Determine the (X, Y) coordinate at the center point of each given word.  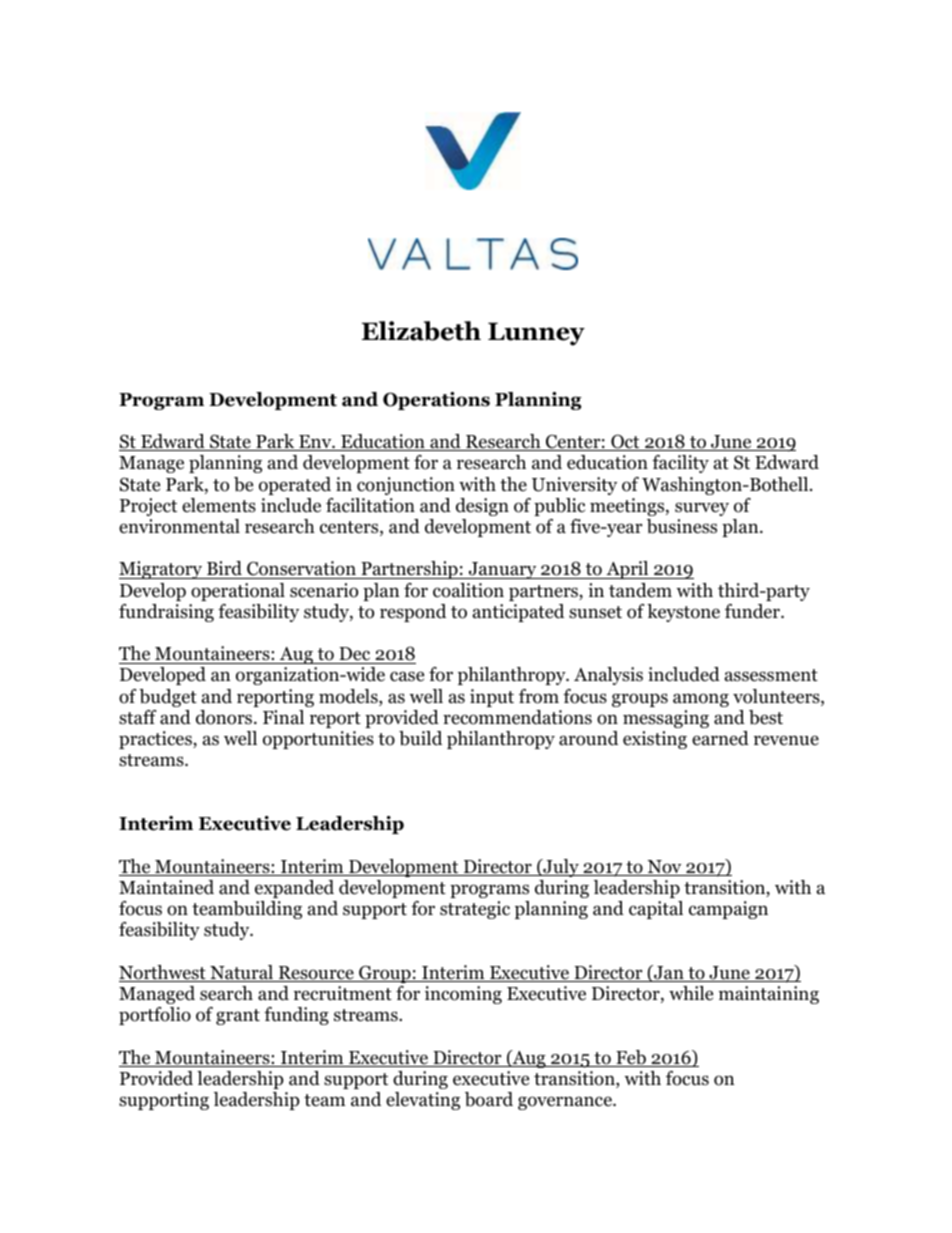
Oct (625, 442)
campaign (728, 910)
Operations (436, 401)
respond (413, 613)
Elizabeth (421, 331)
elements (219, 505)
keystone (683, 613)
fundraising (166, 613)
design (482, 507)
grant (238, 1017)
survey (702, 509)
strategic (475, 910)
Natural (242, 973)
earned (720, 738)
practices (156, 740)
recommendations (517, 717)
